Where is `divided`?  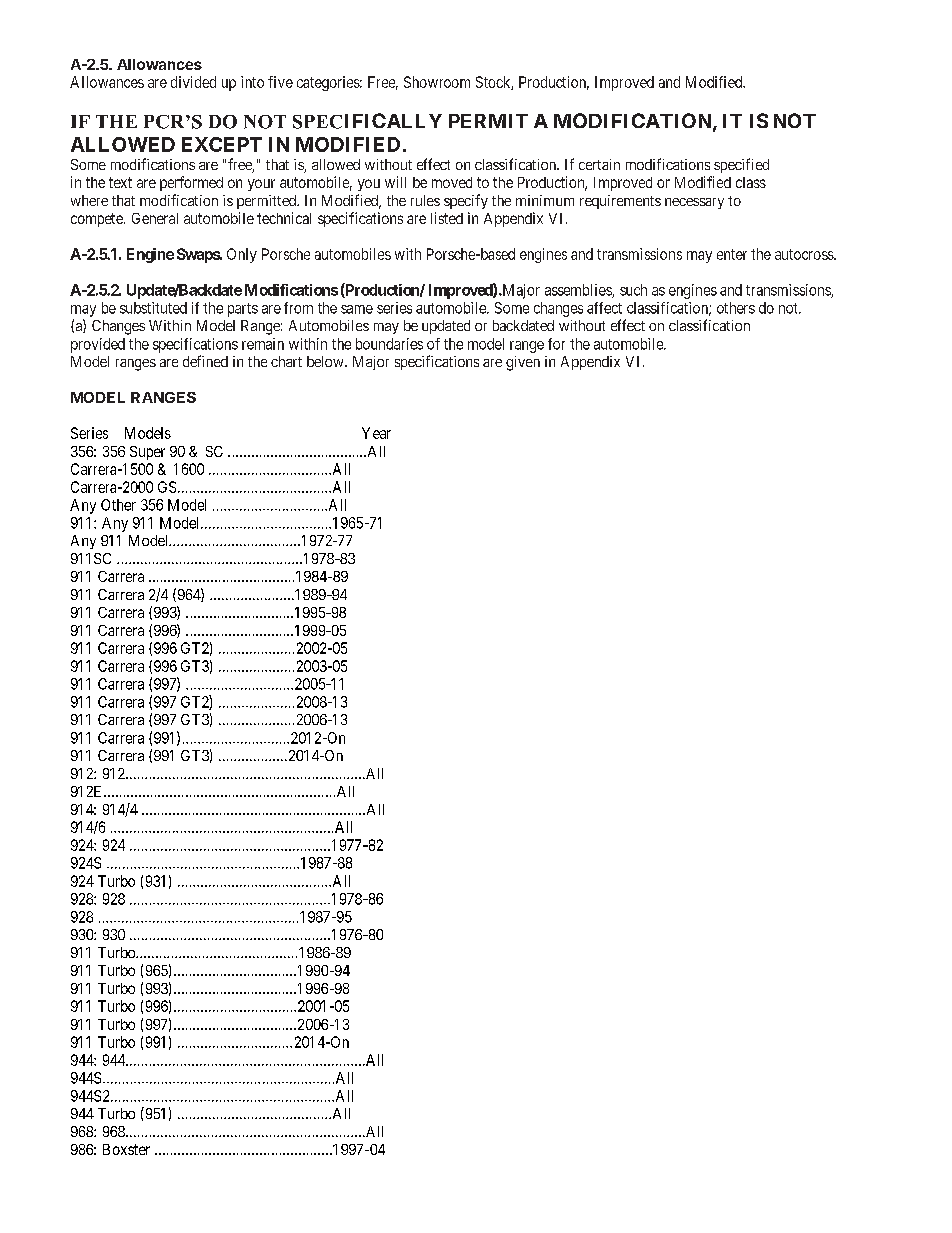
divided is located at coordinates (193, 82).
